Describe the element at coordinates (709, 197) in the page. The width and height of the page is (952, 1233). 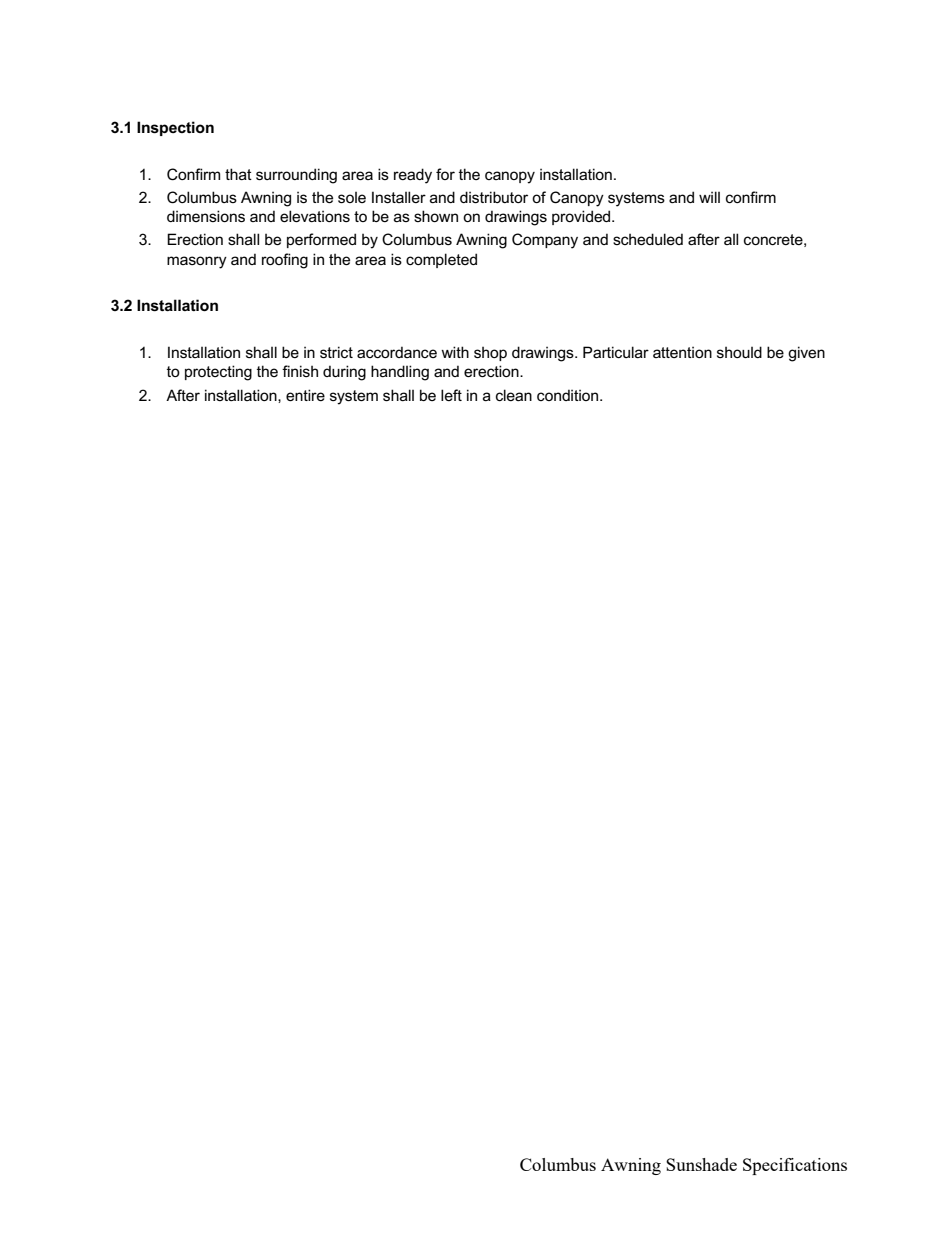
I see `will` at that location.
